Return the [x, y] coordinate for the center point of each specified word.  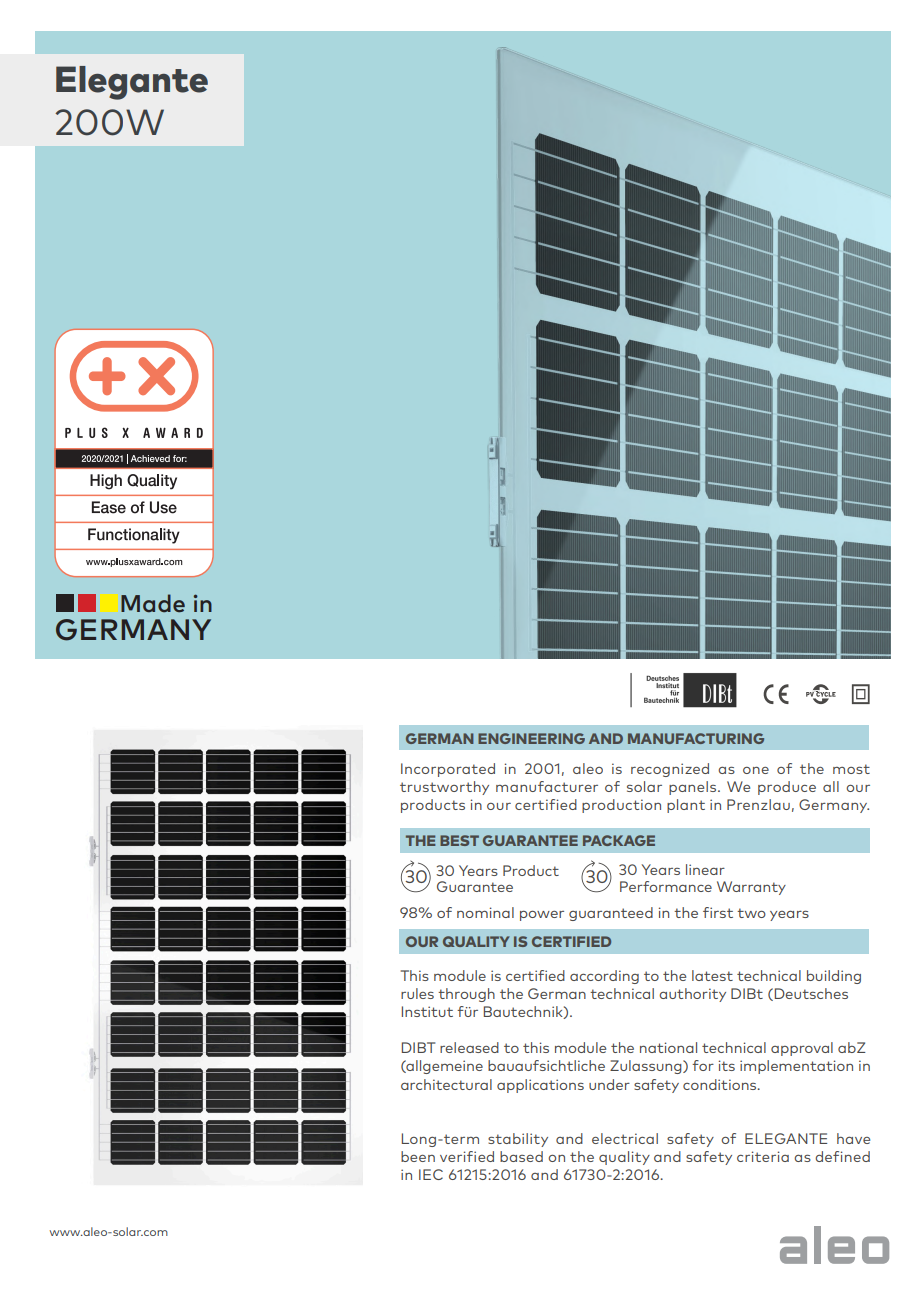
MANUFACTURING [696, 738]
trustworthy [444, 788]
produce [787, 788]
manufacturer [547, 786]
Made [153, 603]
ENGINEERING [531, 738]
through [466, 995]
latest [712, 975]
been [418, 1156]
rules [417, 993]
